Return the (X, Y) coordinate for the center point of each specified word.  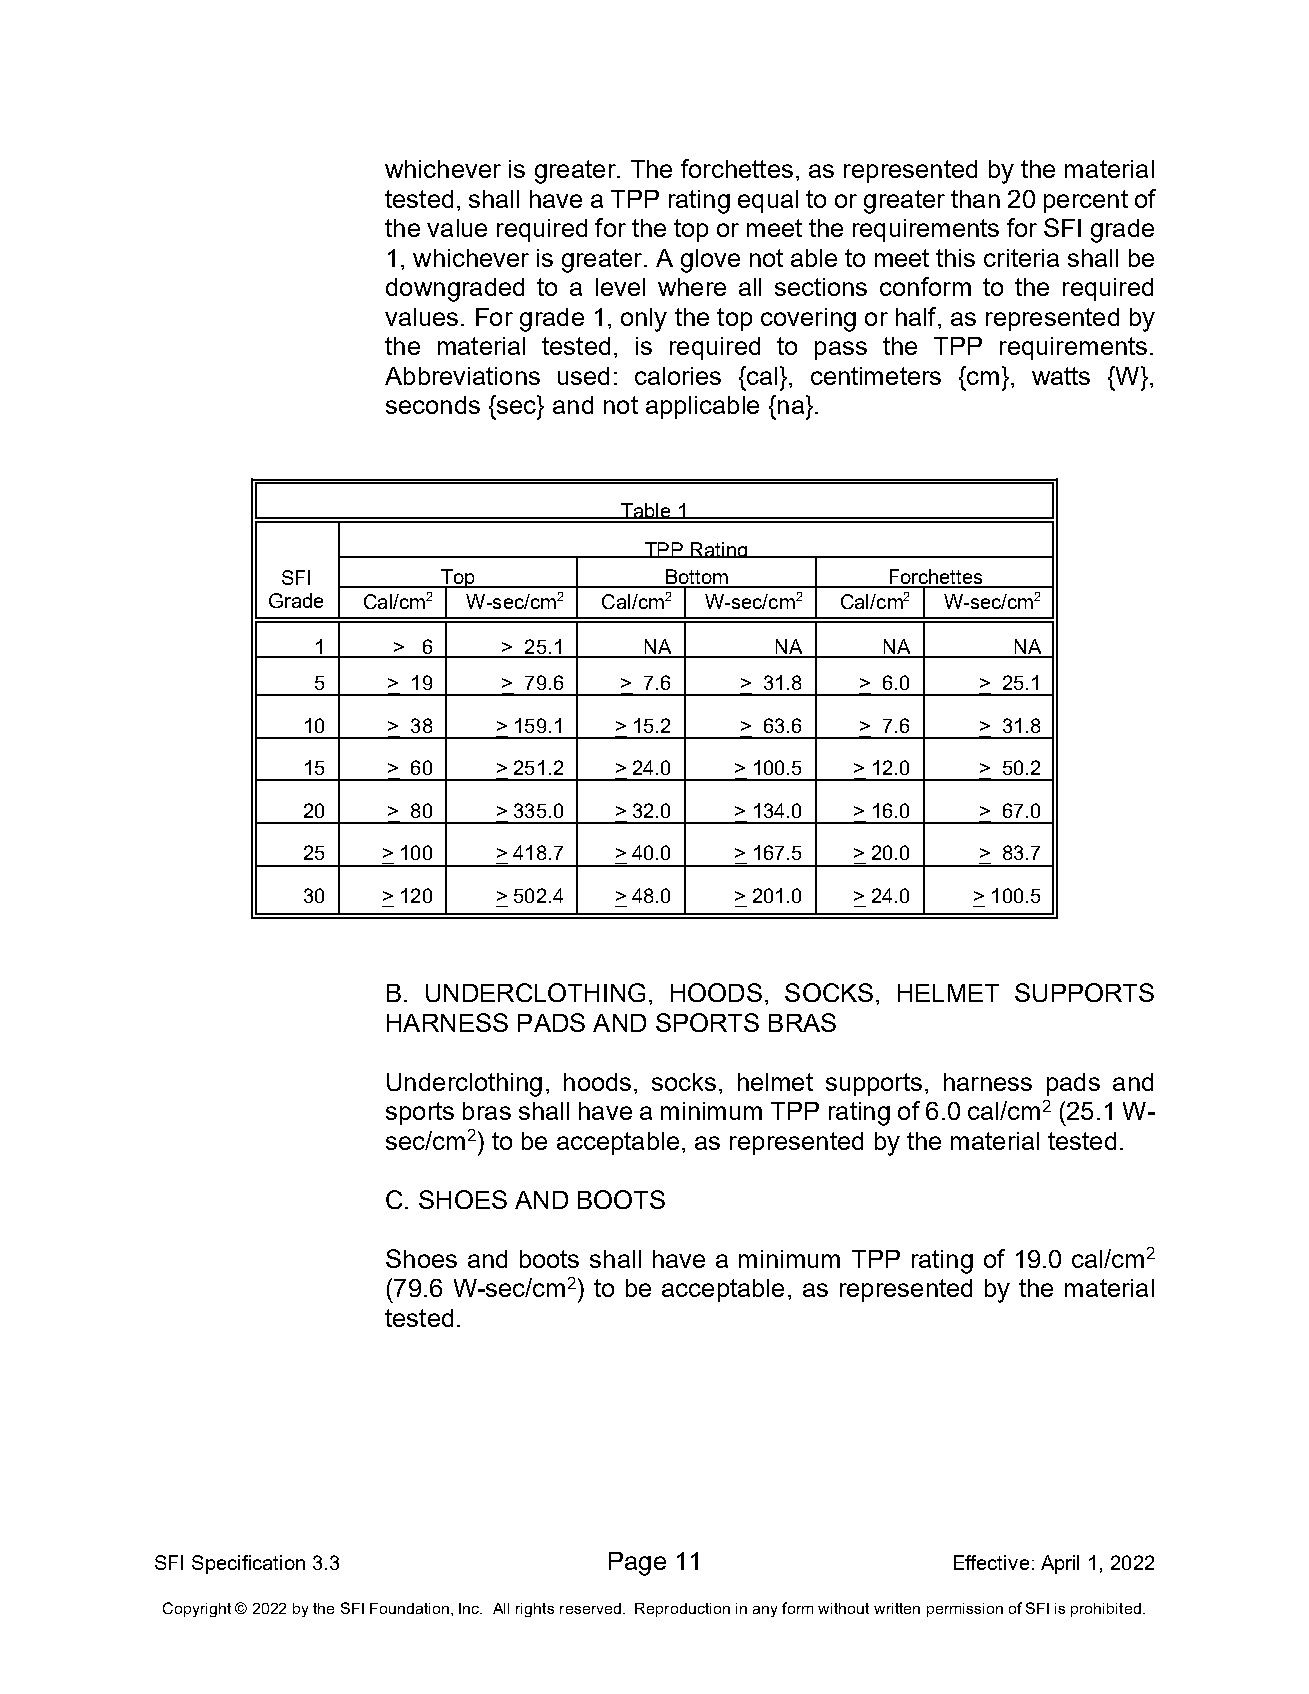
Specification (248, 1564)
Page (637, 1564)
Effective (991, 1562)
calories (678, 376)
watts (1061, 376)
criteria (1021, 258)
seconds (433, 405)
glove (710, 261)
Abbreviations (462, 376)
